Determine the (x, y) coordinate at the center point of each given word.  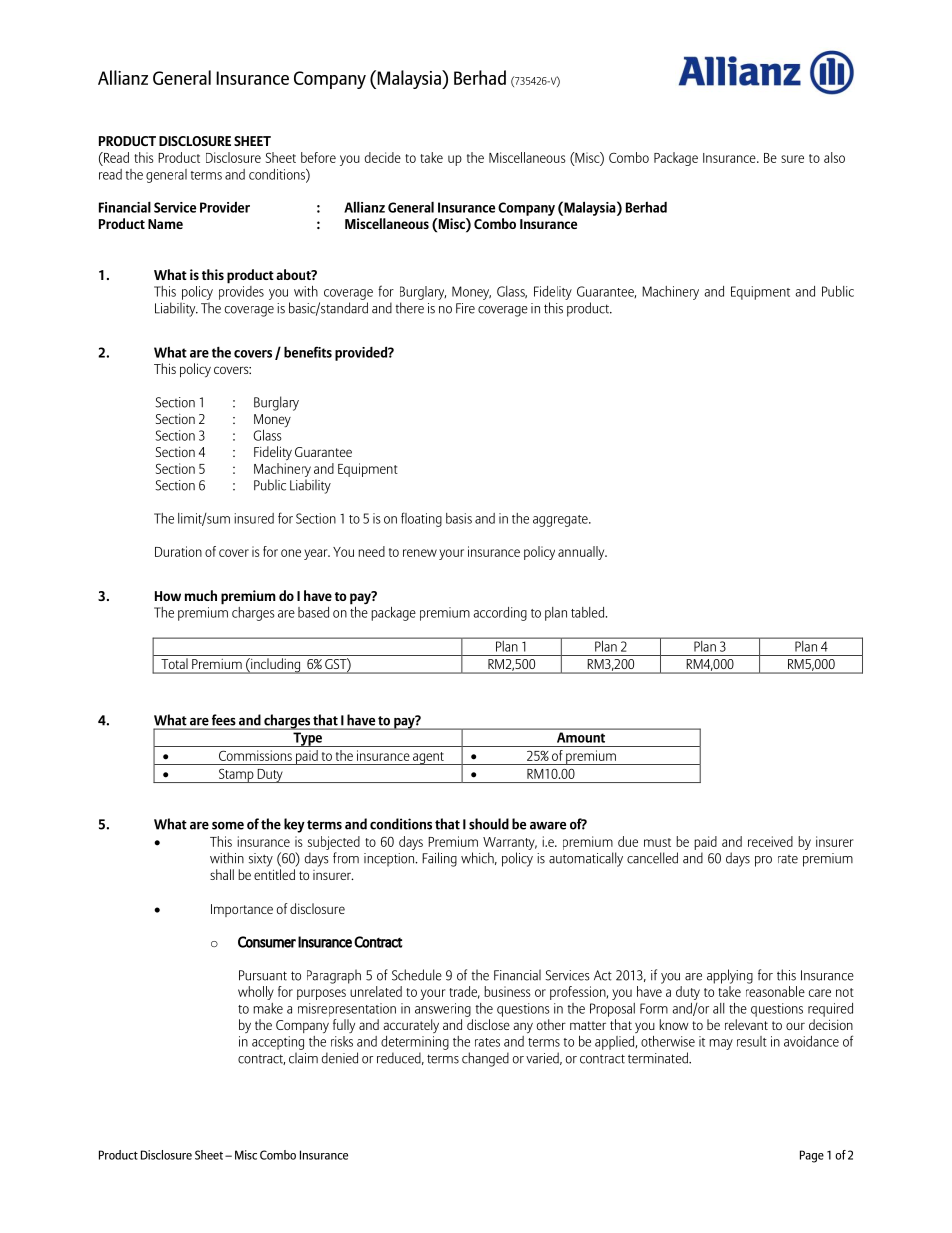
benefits (308, 352)
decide (383, 157)
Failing (439, 859)
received (770, 841)
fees (223, 720)
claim (303, 1058)
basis (459, 518)
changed (485, 1059)
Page (812, 1156)
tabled (589, 612)
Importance (242, 910)
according (500, 614)
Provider (225, 207)
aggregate (561, 521)
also (834, 157)
